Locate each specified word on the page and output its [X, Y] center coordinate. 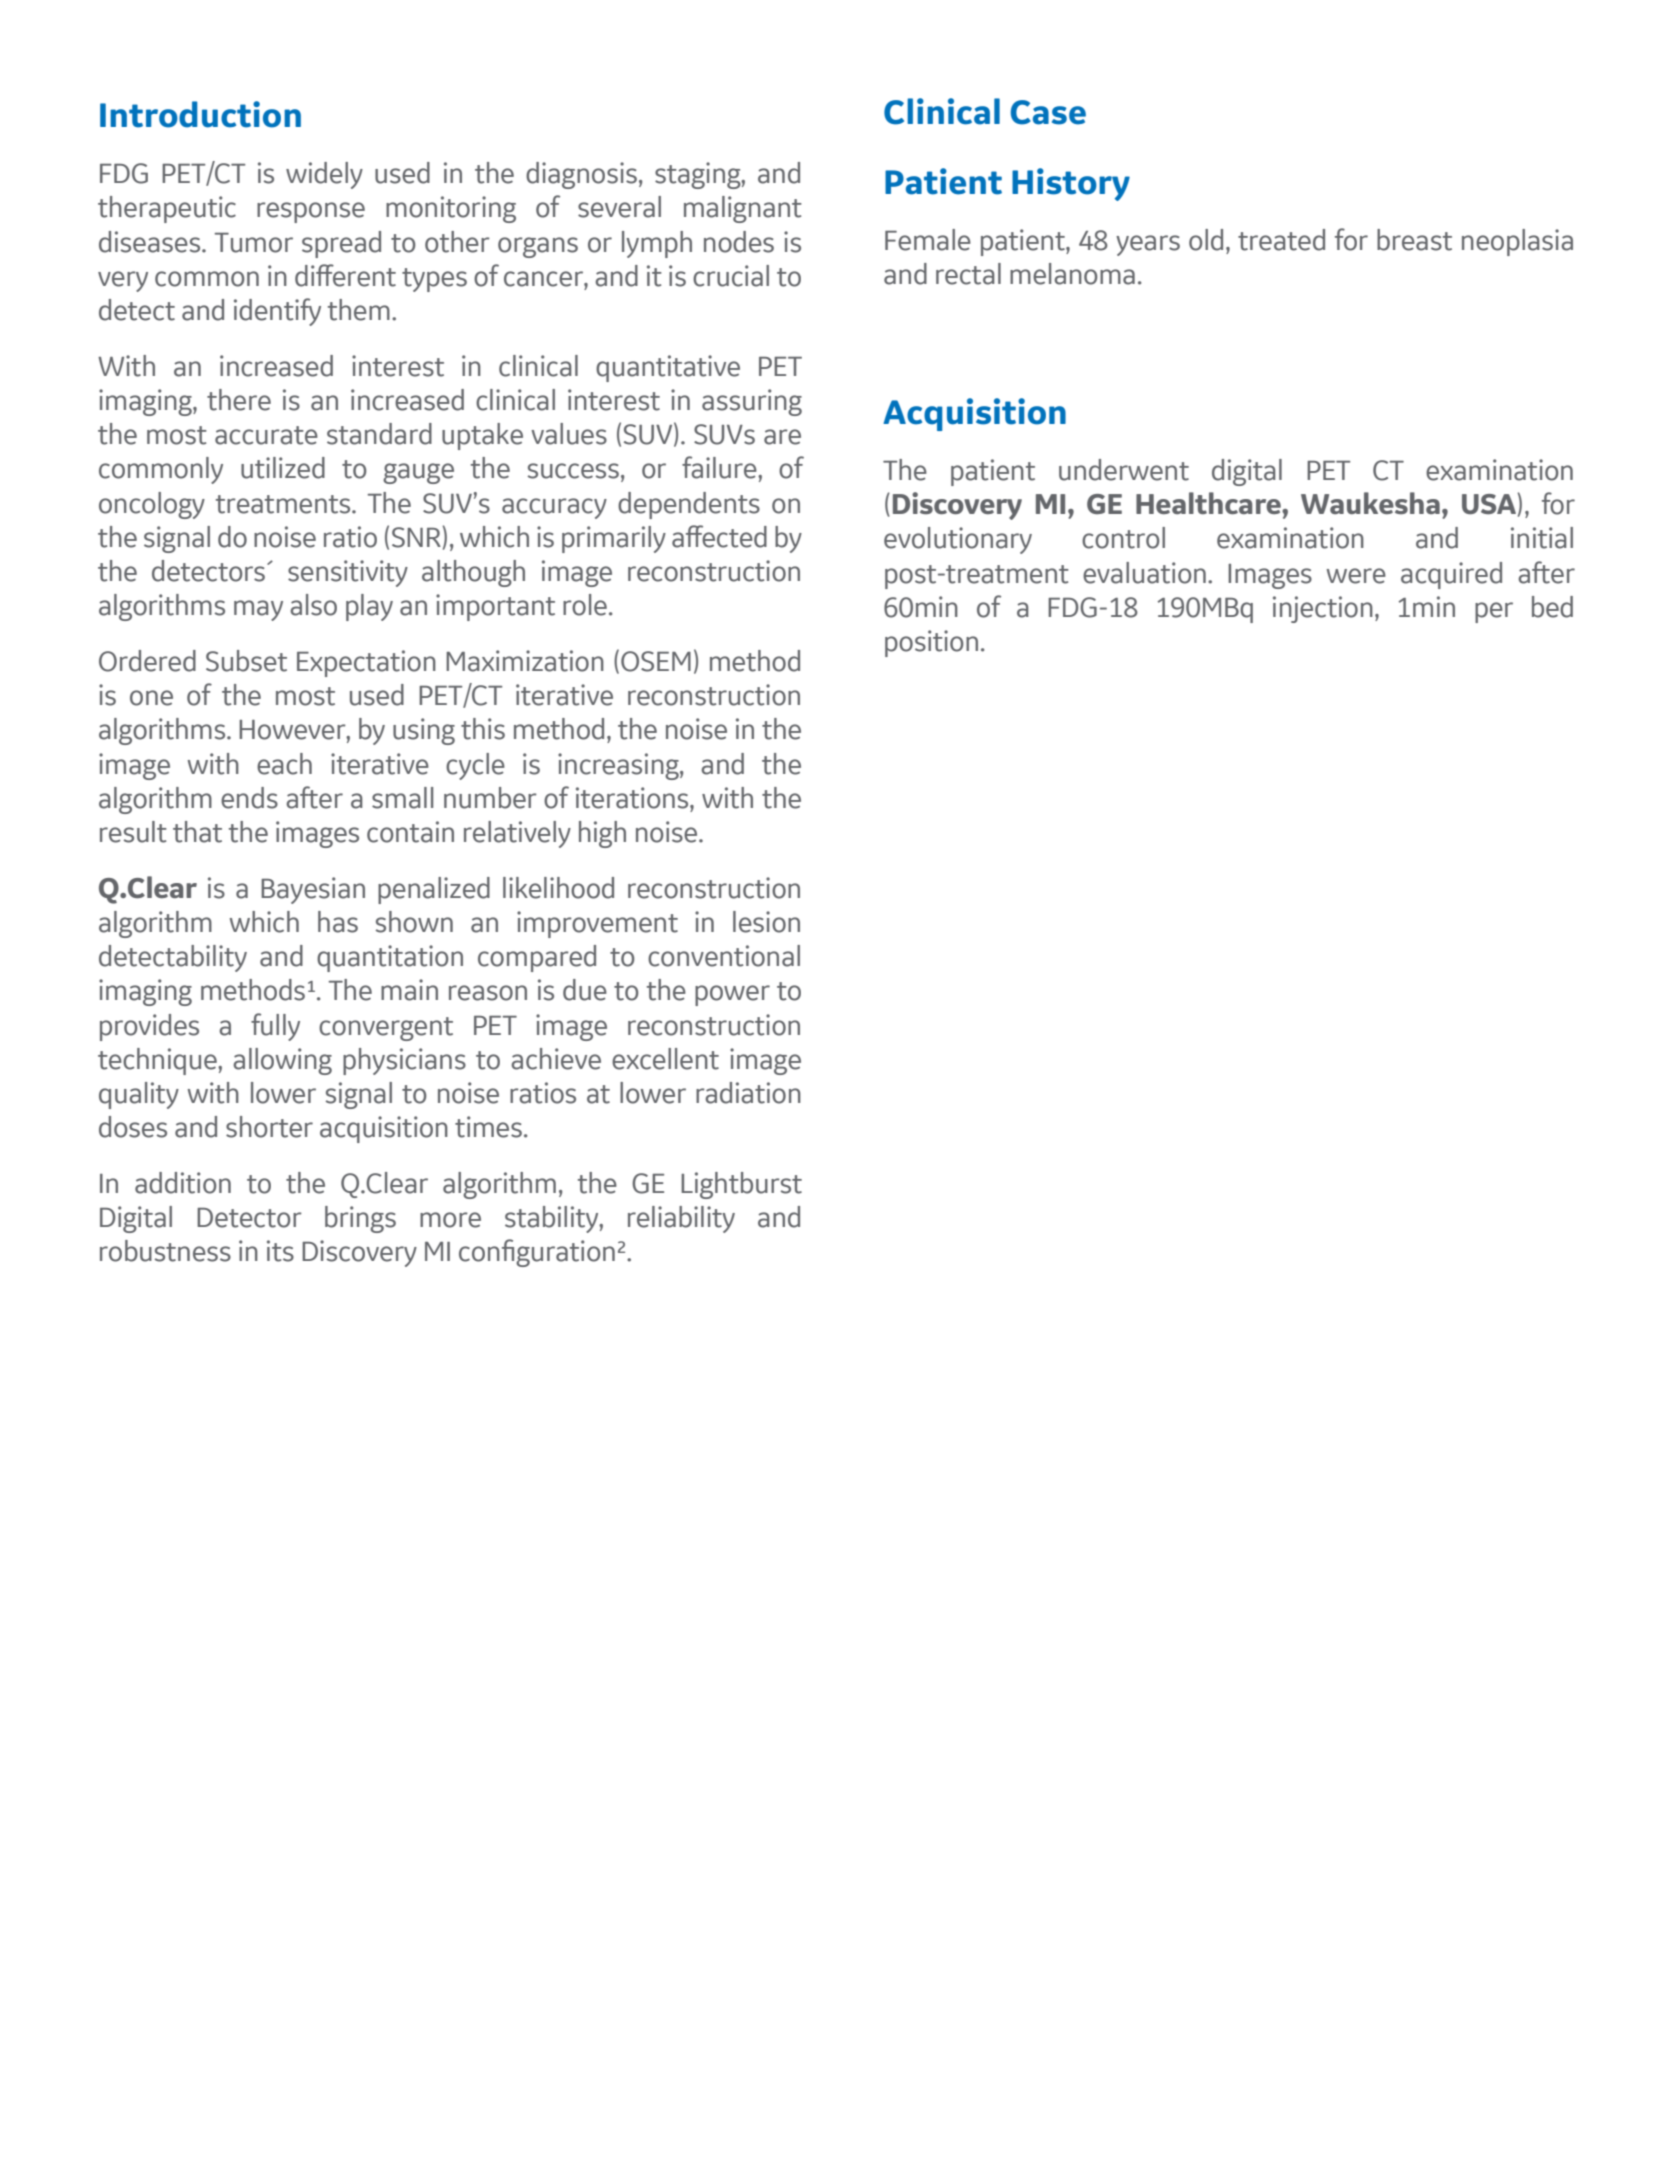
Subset [246, 661]
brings [360, 1219]
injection [1323, 609]
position [931, 643]
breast [1414, 240]
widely [324, 175]
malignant [743, 209]
